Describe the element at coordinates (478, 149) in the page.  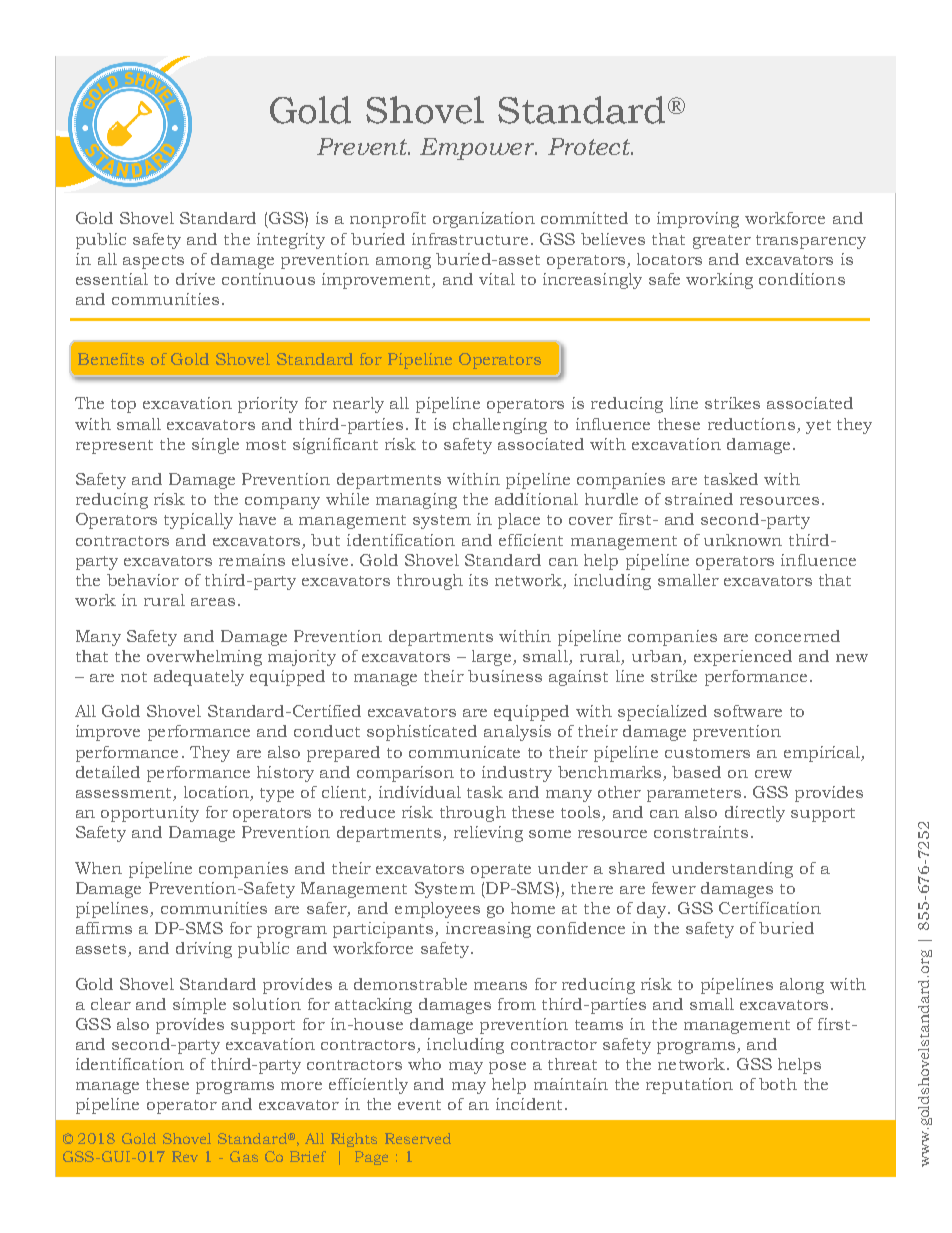
I see `Empower` at that location.
